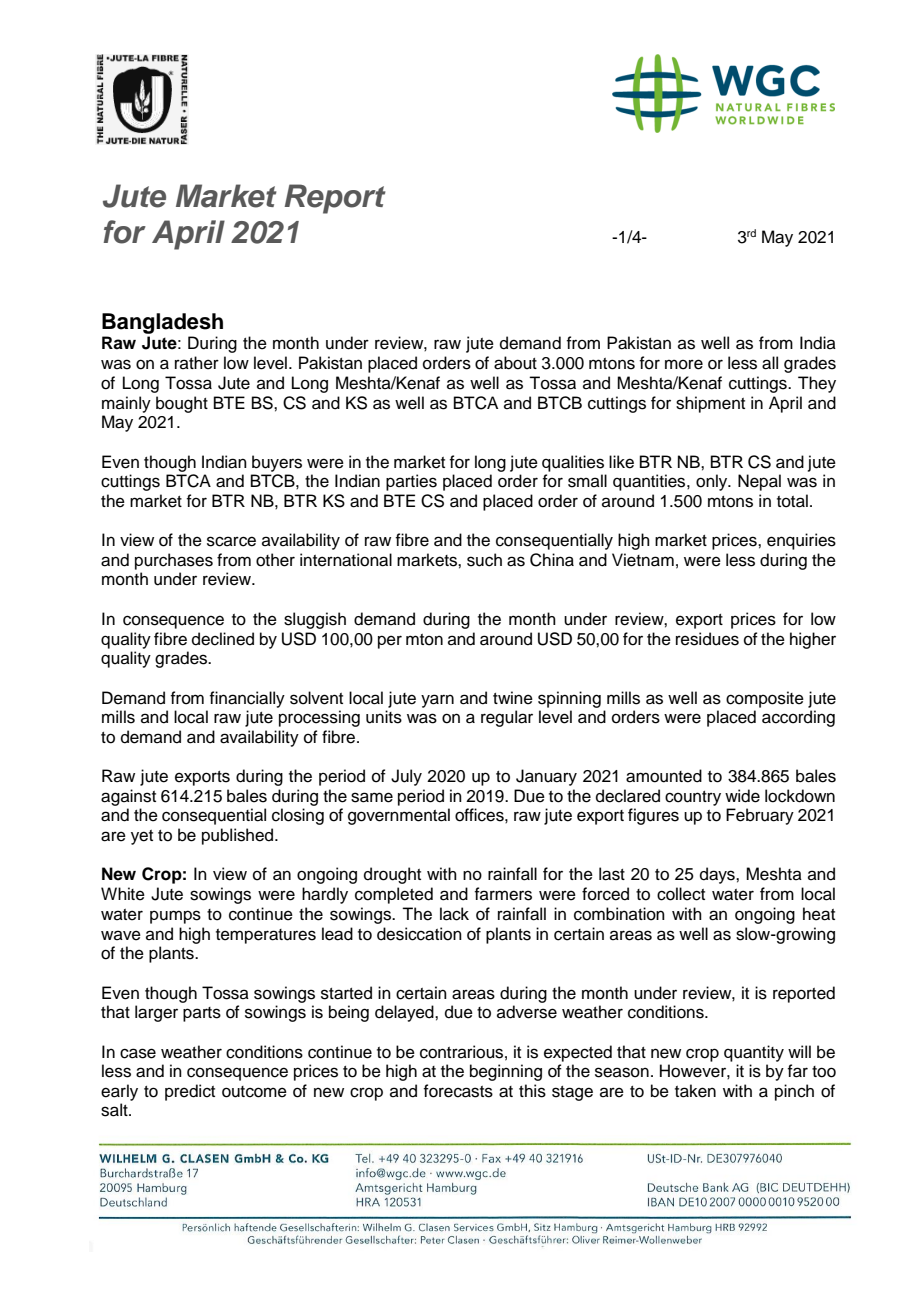  What do you see at coordinates (801, 541) in the screenshot?
I see `enquiries` at bounding box center [801, 541].
